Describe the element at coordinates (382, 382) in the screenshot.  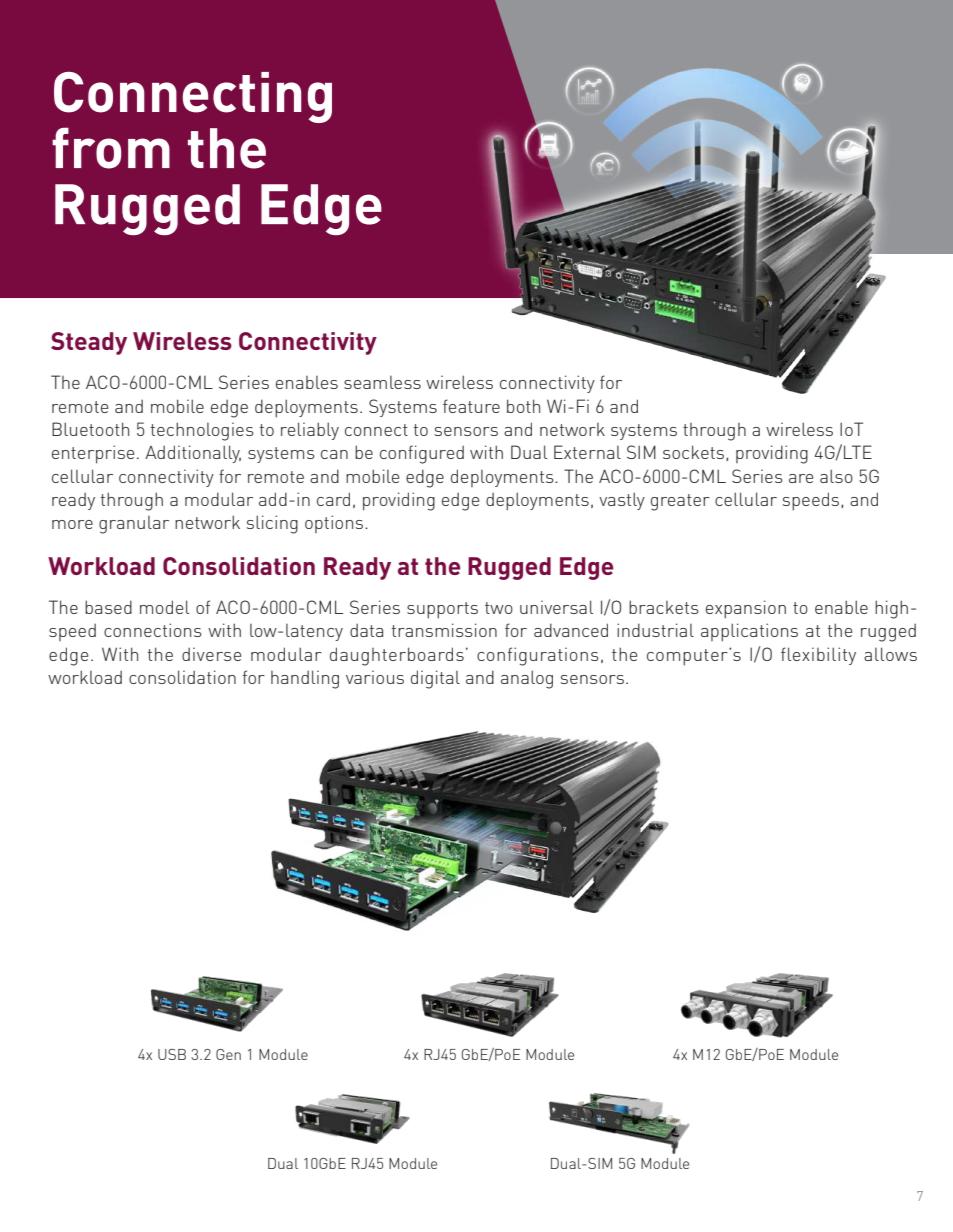
I see `seamless` at that location.
